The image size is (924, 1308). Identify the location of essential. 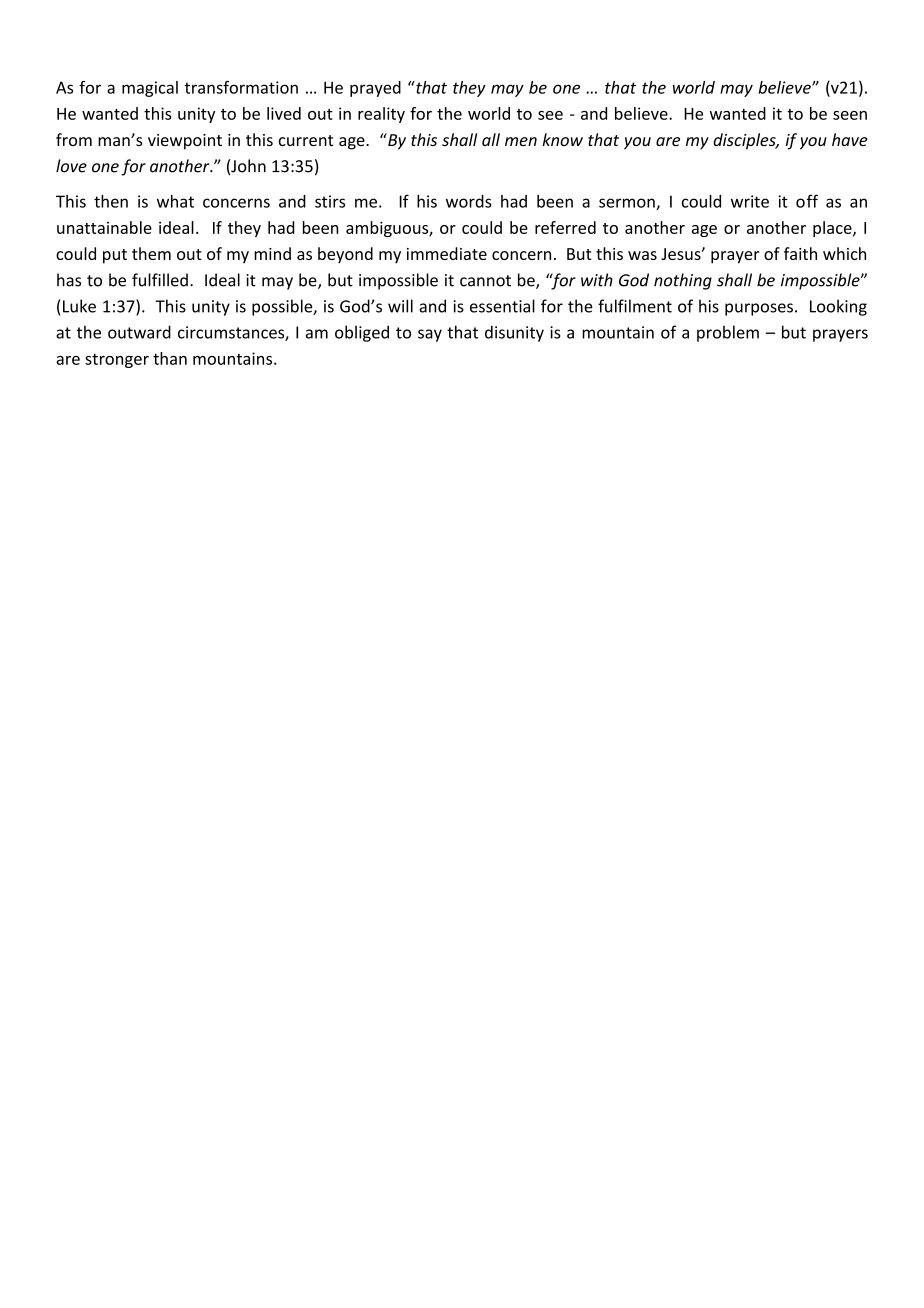
(502, 306).
